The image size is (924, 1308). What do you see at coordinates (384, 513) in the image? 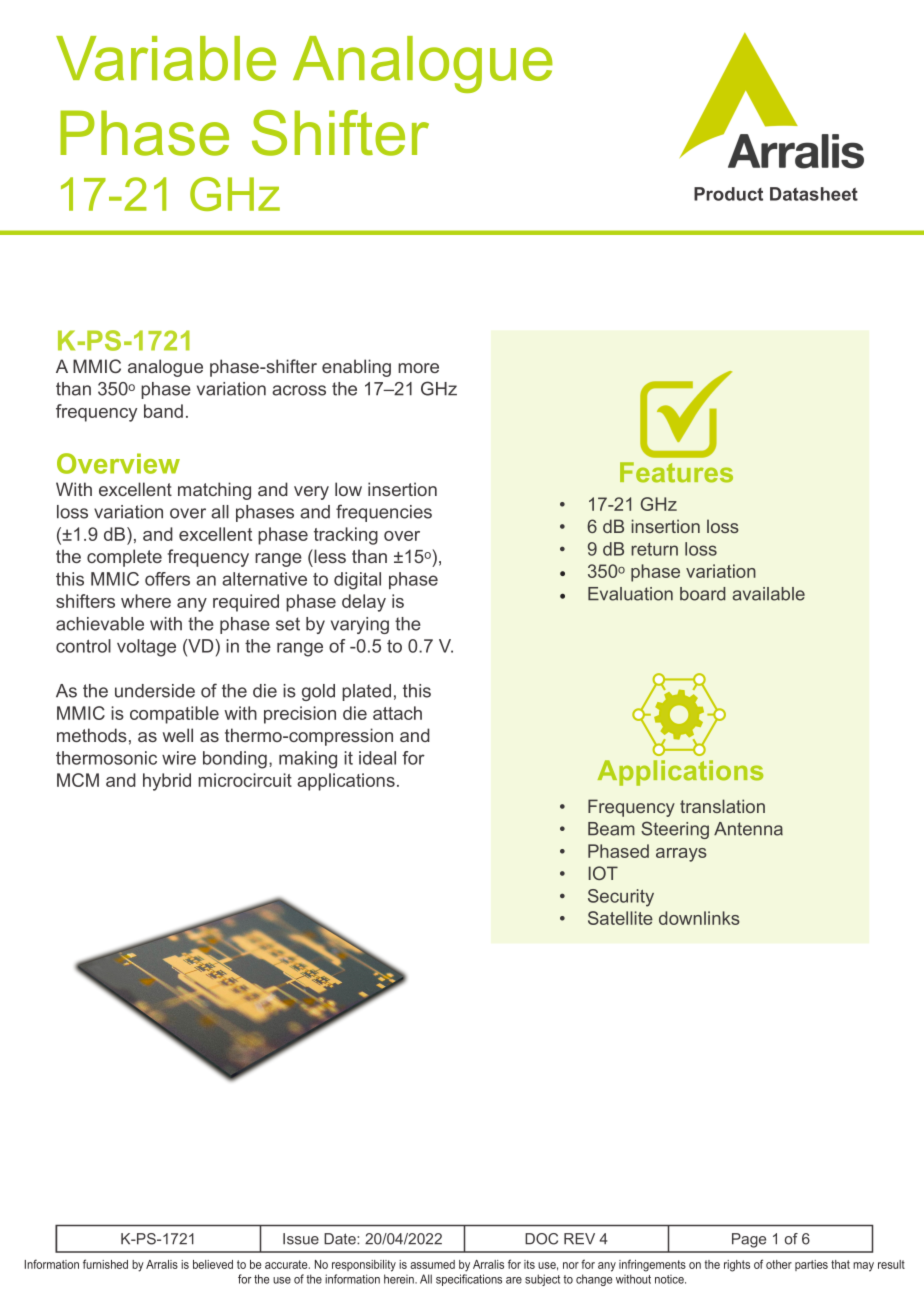
I see `frequencies` at bounding box center [384, 513].
